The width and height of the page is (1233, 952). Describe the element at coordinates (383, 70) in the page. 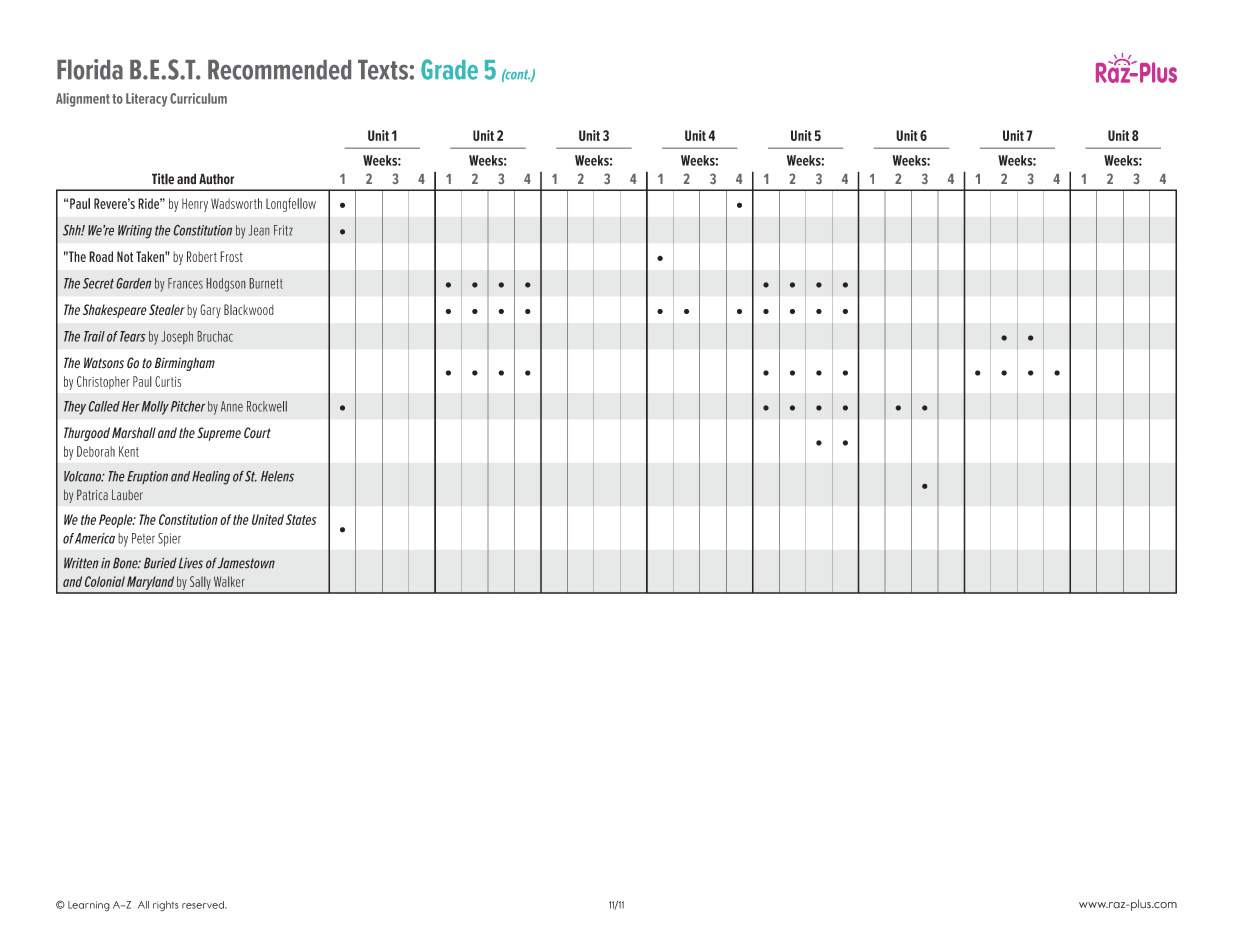

I see `Texts` at that location.
